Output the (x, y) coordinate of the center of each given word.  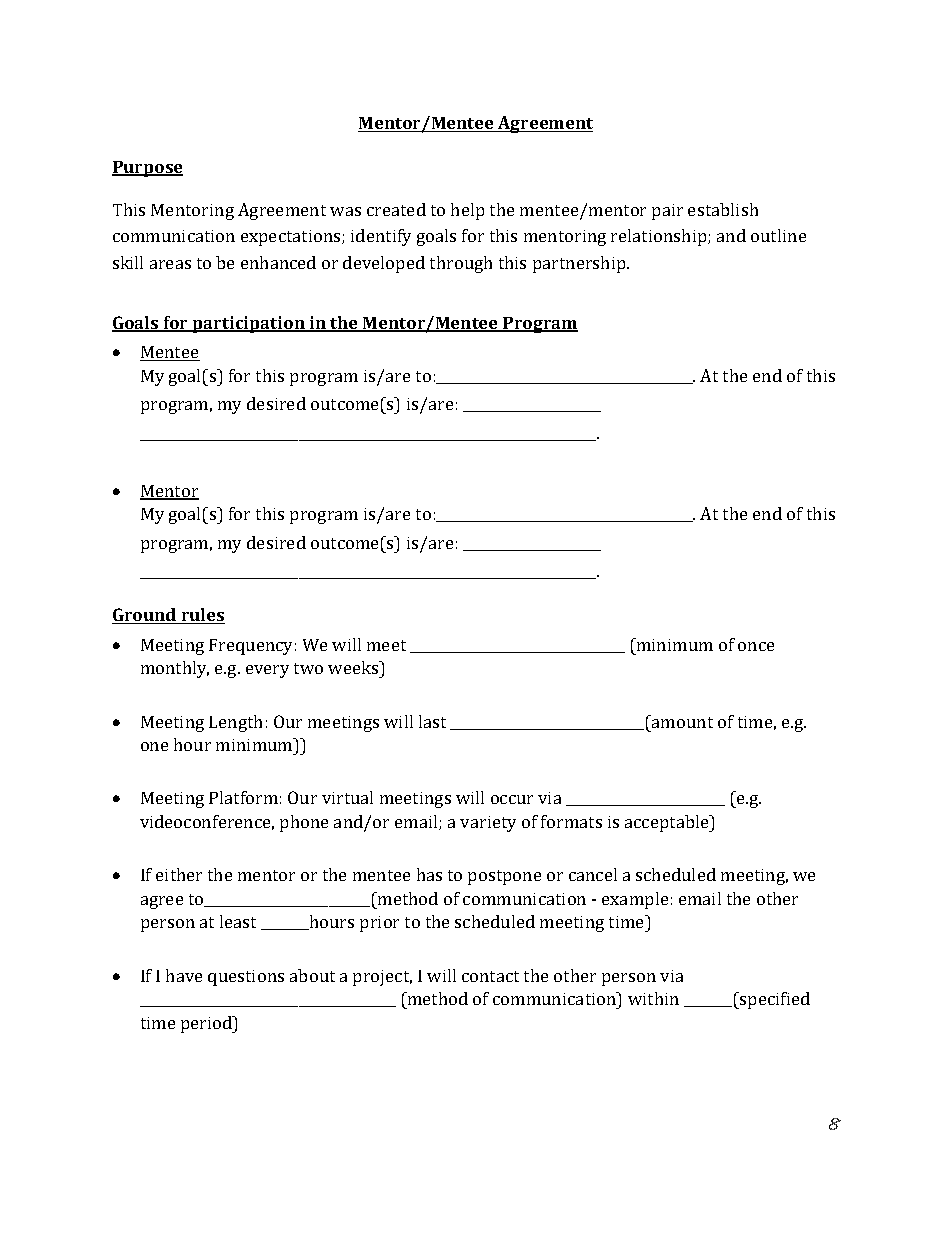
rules (202, 616)
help (467, 211)
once (756, 646)
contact (490, 976)
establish (723, 209)
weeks (354, 669)
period (208, 1024)
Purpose (147, 169)
